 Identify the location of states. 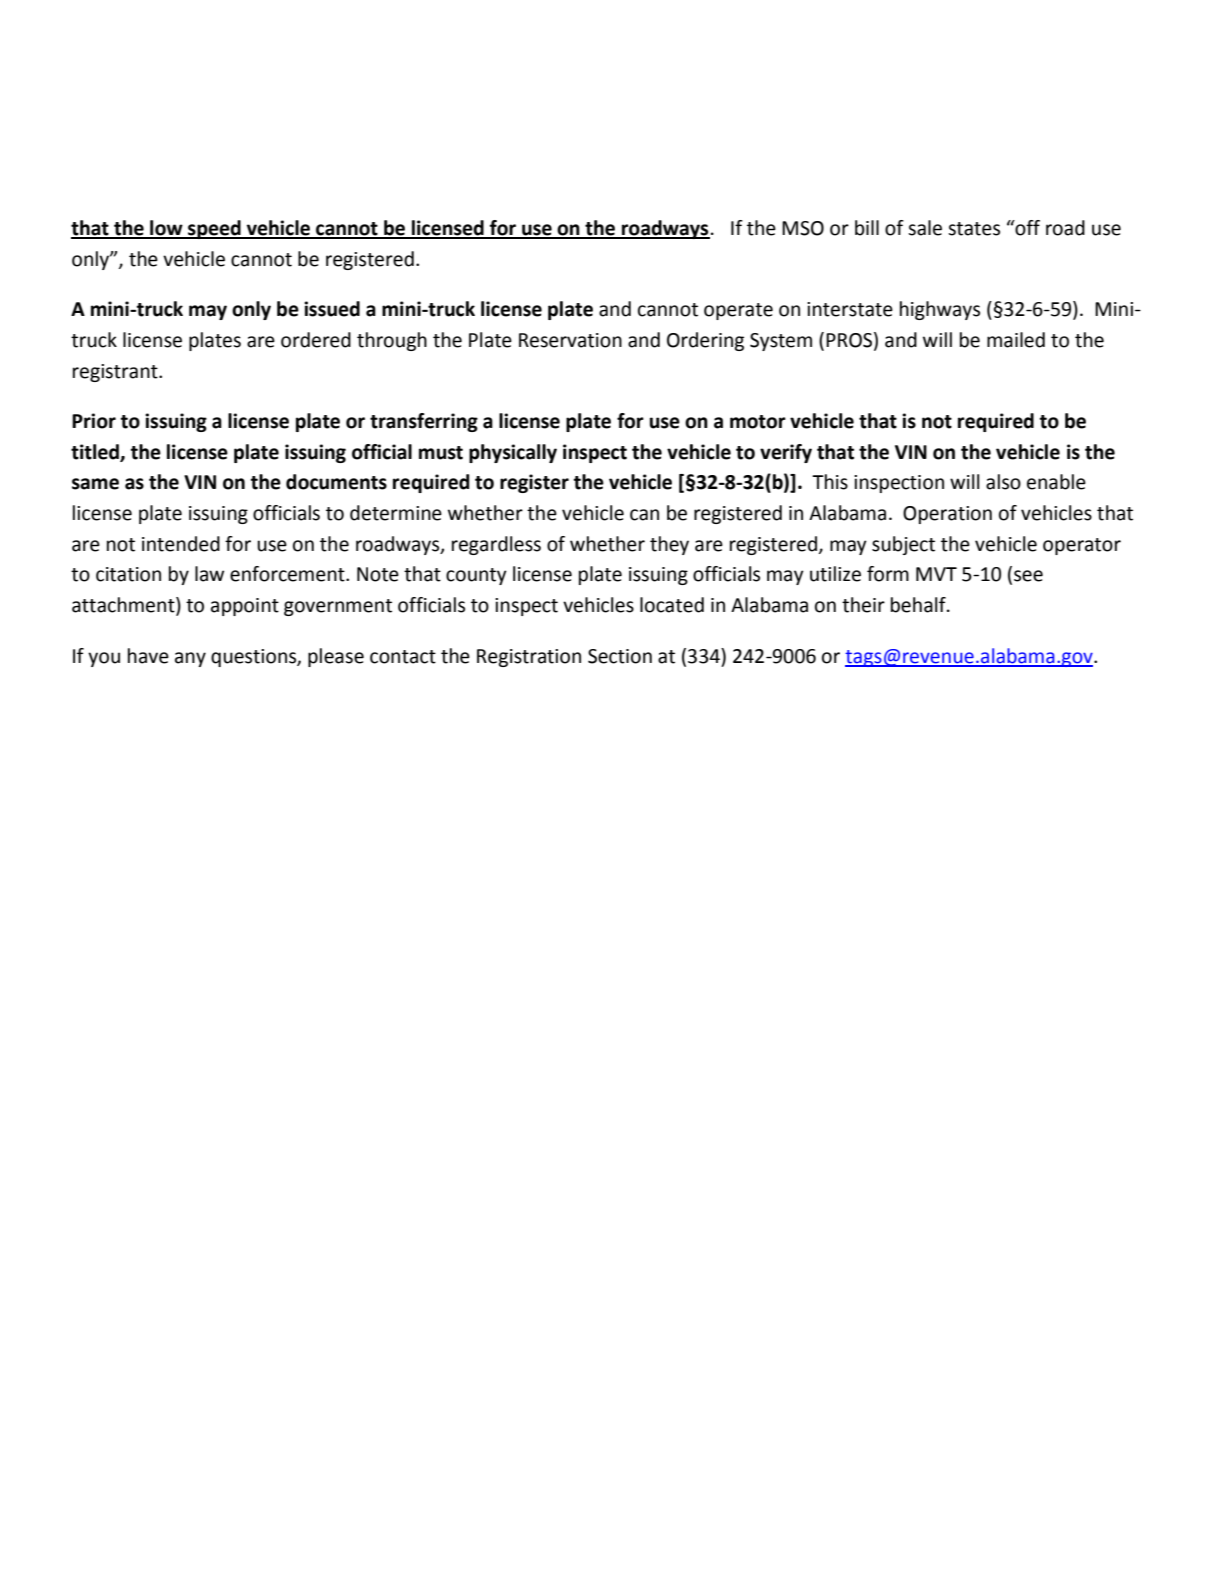
(974, 229).
